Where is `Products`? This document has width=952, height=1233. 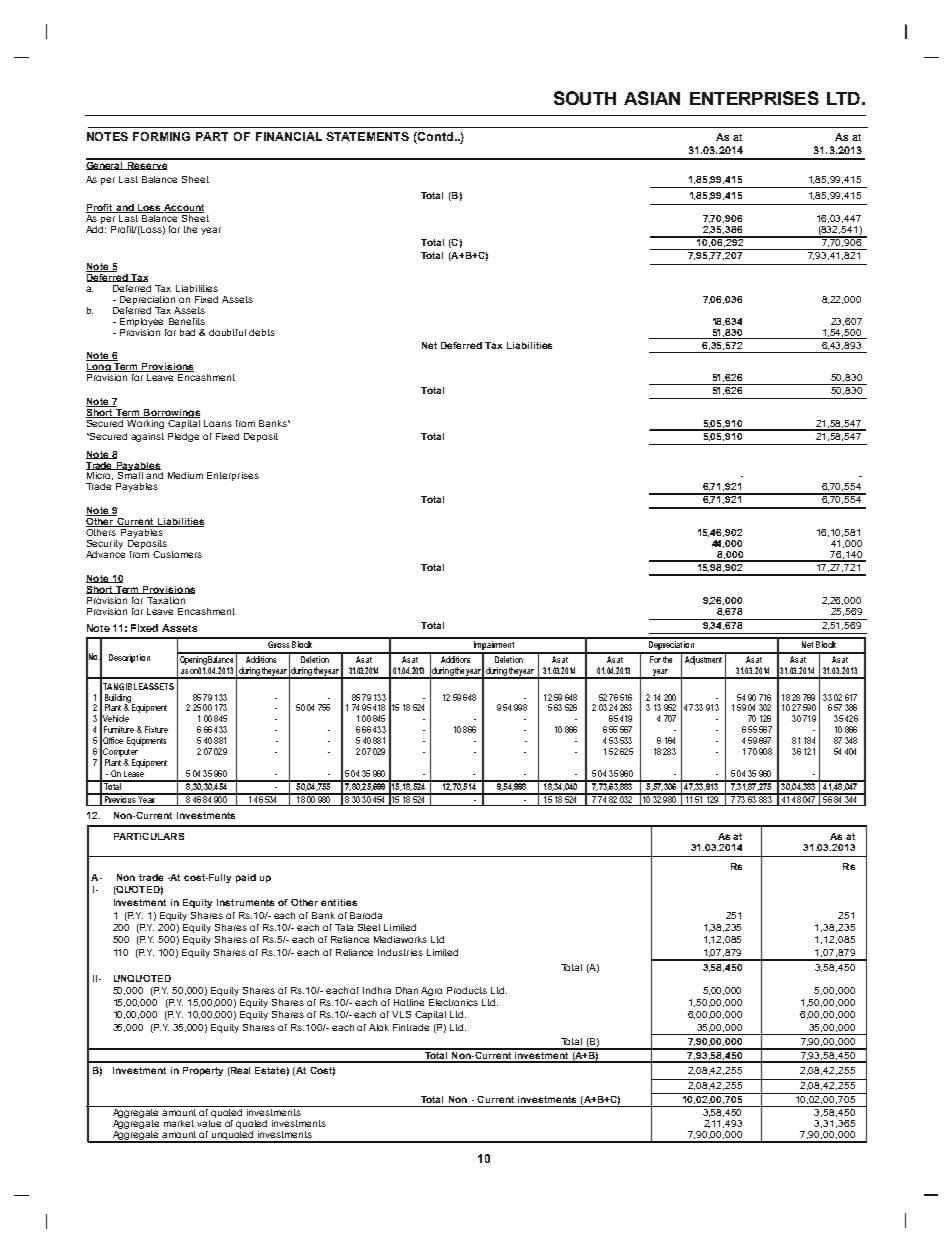 Products is located at coordinates (467, 990).
